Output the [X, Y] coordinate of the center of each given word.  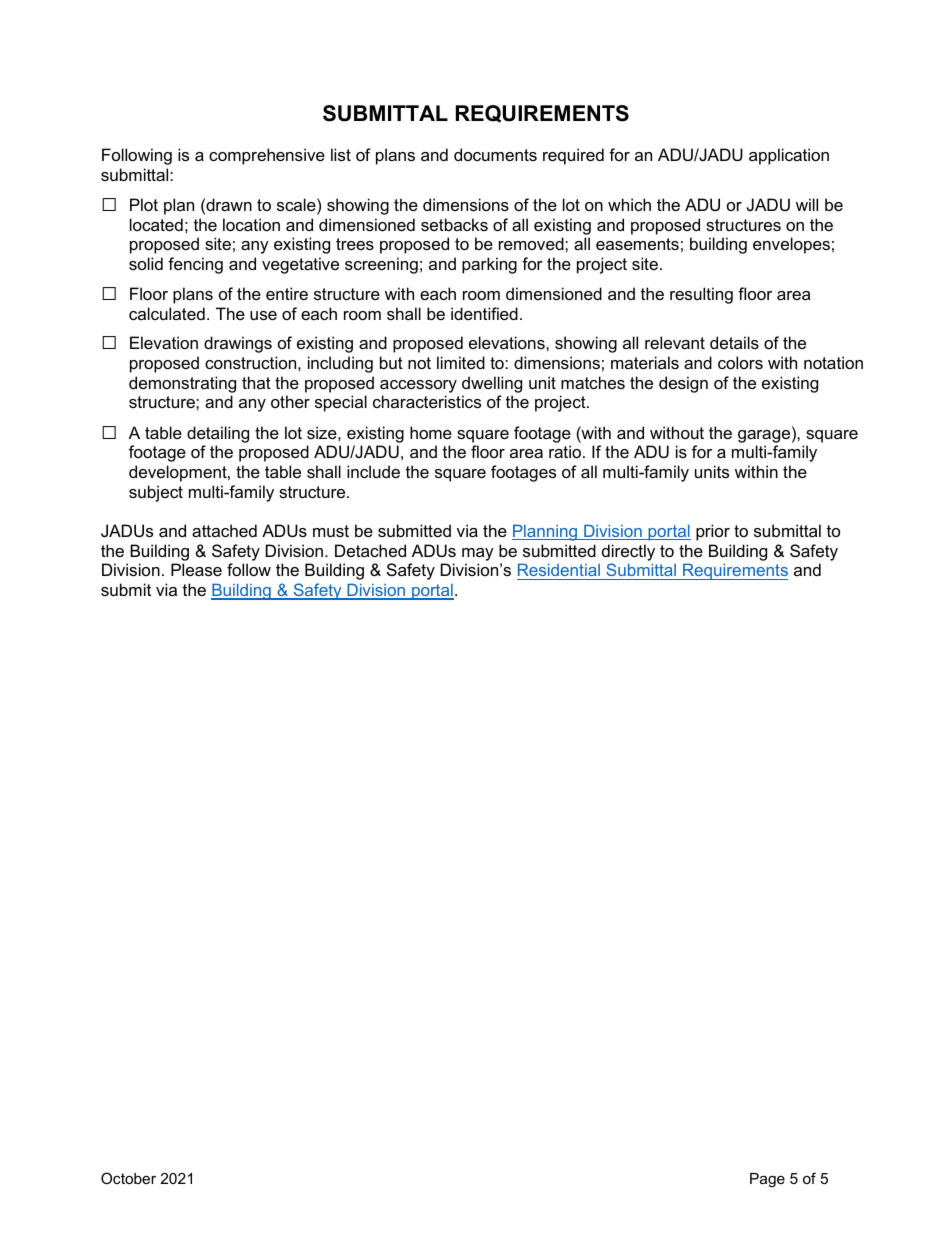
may [478, 554]
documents [495, 154]
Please [196, 569]
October [128, 1178]
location [251, 224]
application [789, 156]
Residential [559, 569]
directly [628, 552]
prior [713, 532]
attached [224, 530]
